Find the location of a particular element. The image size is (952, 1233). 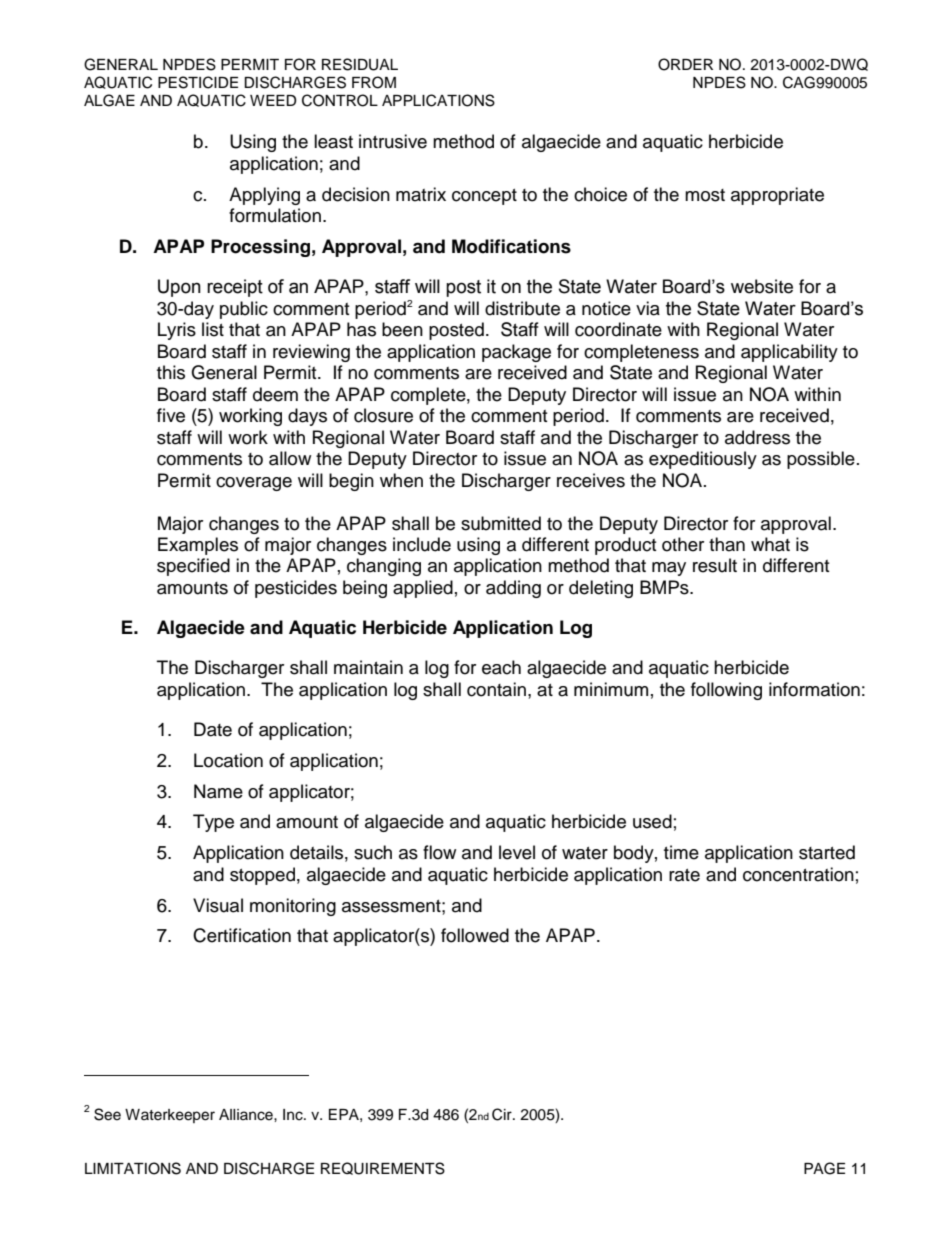

when is located at coordinates (401, 480).
